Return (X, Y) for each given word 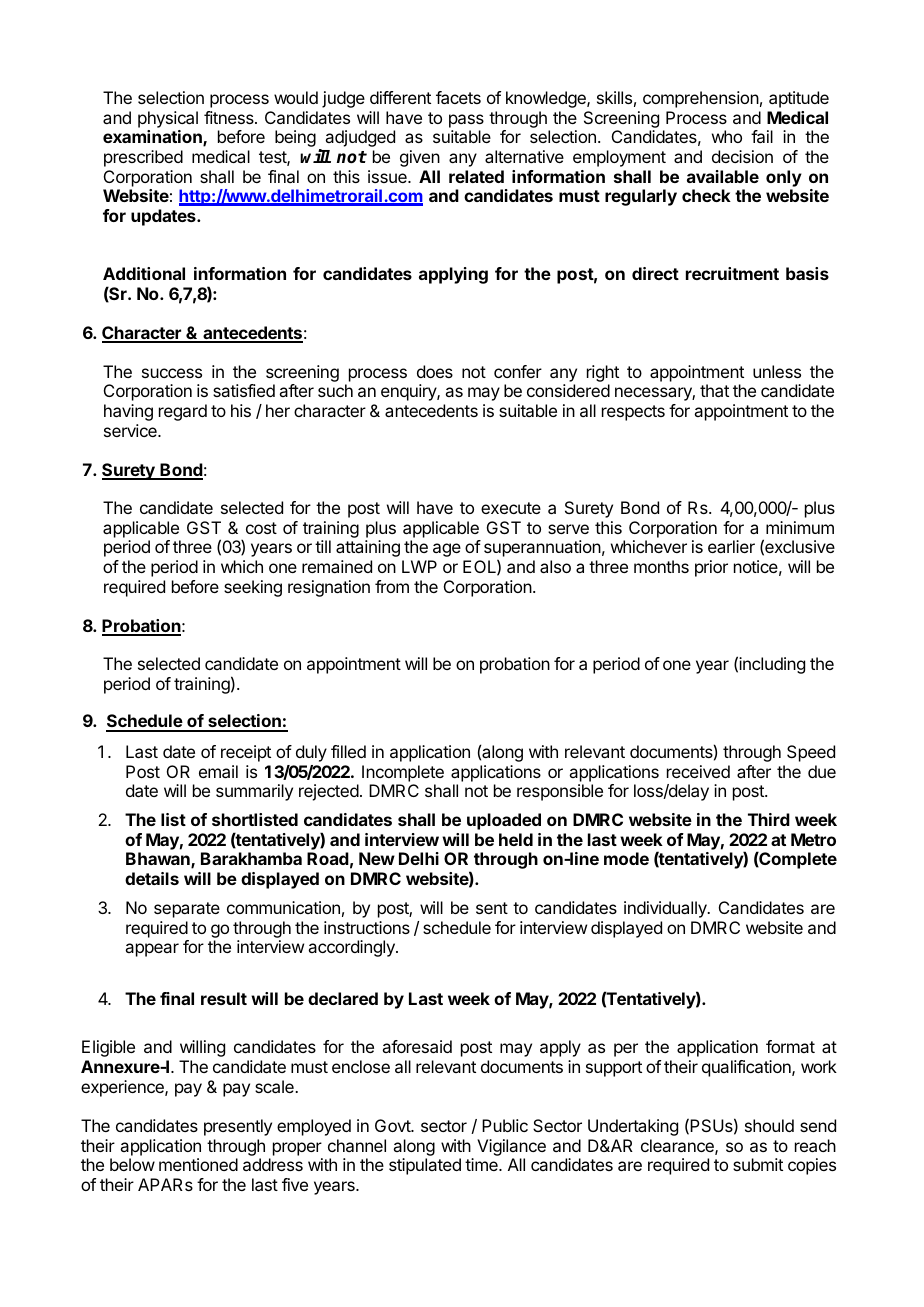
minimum (800, 527)
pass (466, 121)
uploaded (504, 821)
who (727, 136)
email (218, 771)
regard (183, 412)
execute (511, 508)
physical (168, 119)
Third (769, 819)
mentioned (198, 1164)
